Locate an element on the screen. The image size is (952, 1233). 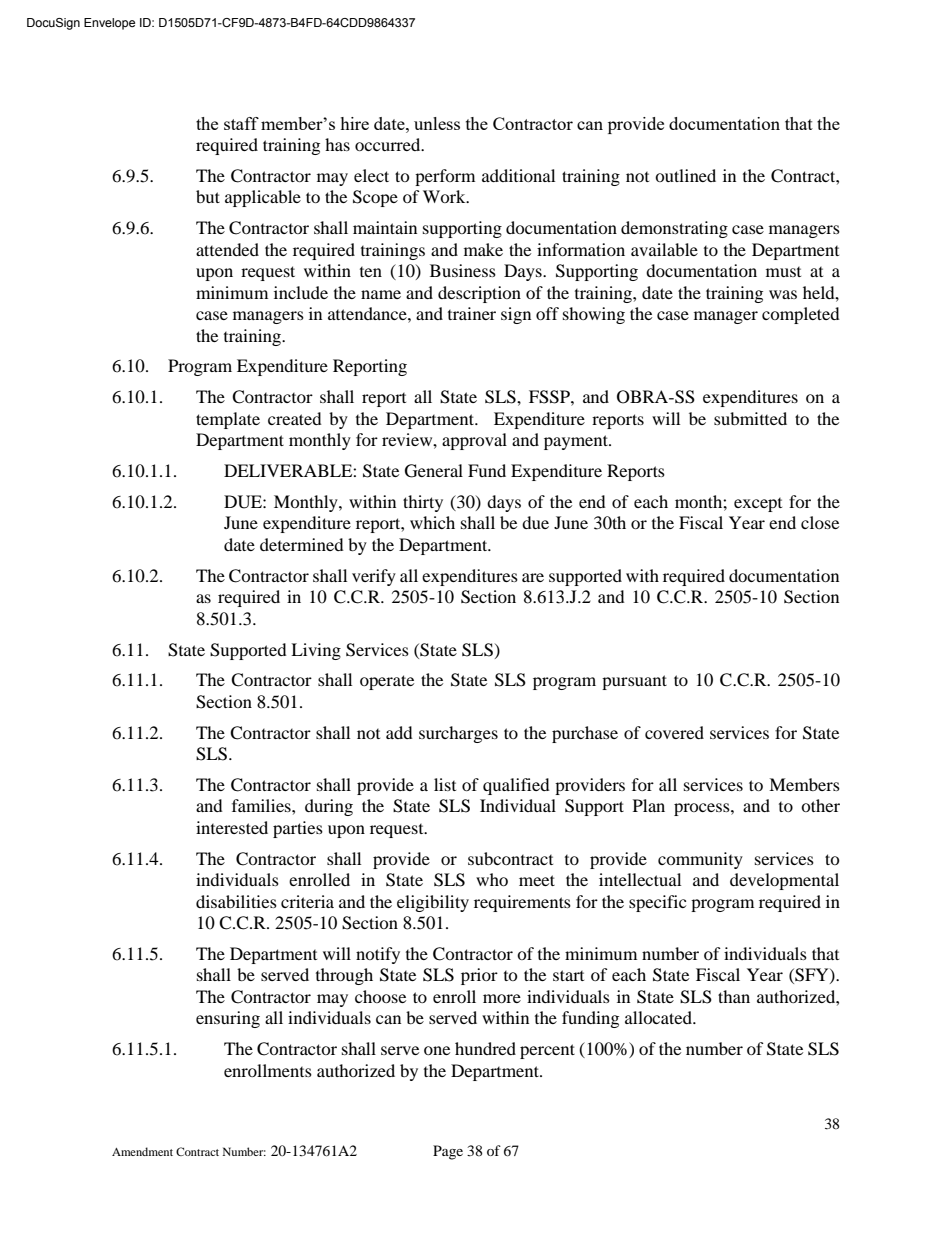
outlined is located at coordinates (685, 175).
